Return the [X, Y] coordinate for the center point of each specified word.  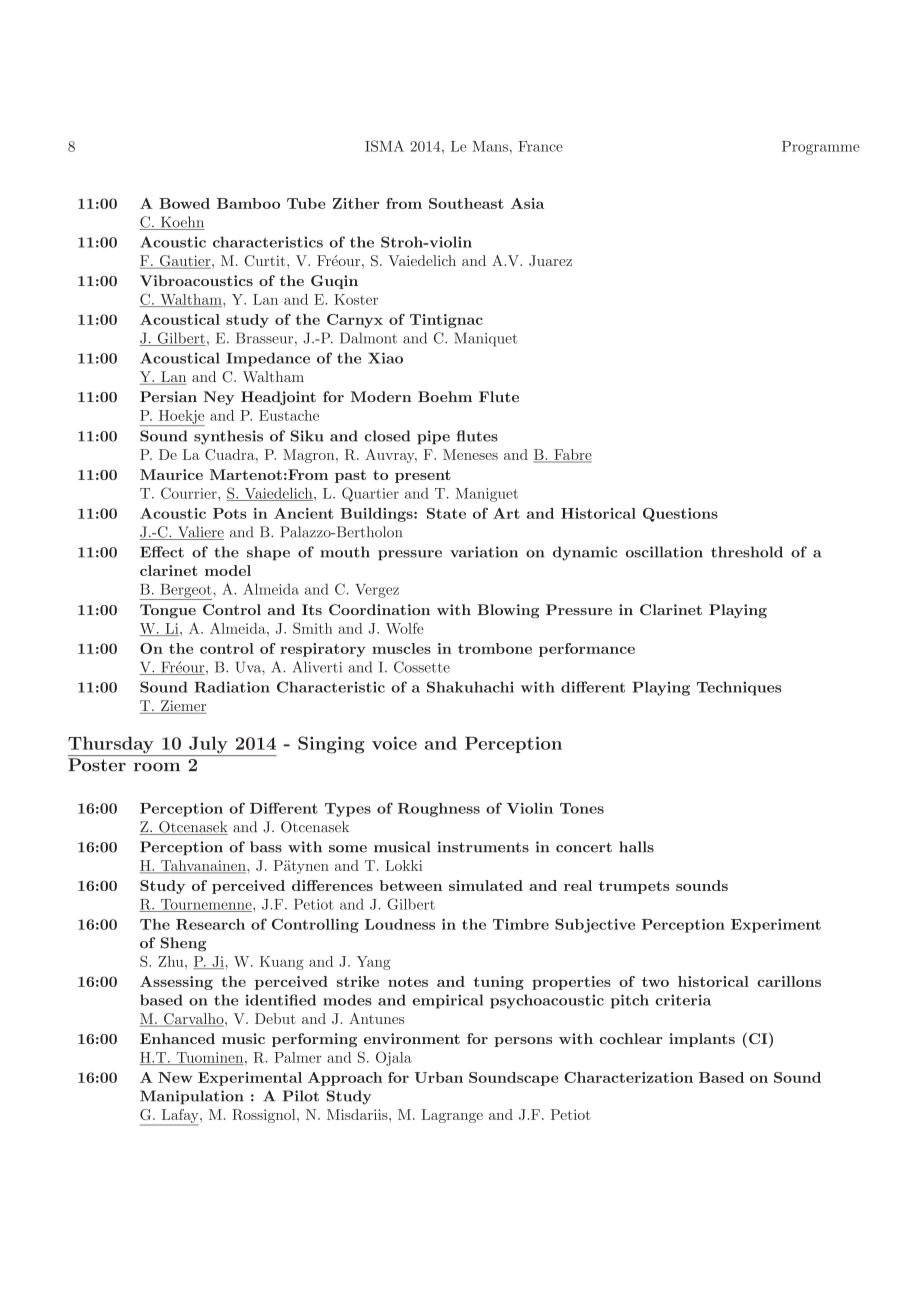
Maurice [171, 474]
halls [636, 847]
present [423, 476]
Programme [821, 148]
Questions [680, 515]
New [175, 1077]
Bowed [184, 203]
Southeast [466, 203]
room [157, 767]
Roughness [439, 810]
